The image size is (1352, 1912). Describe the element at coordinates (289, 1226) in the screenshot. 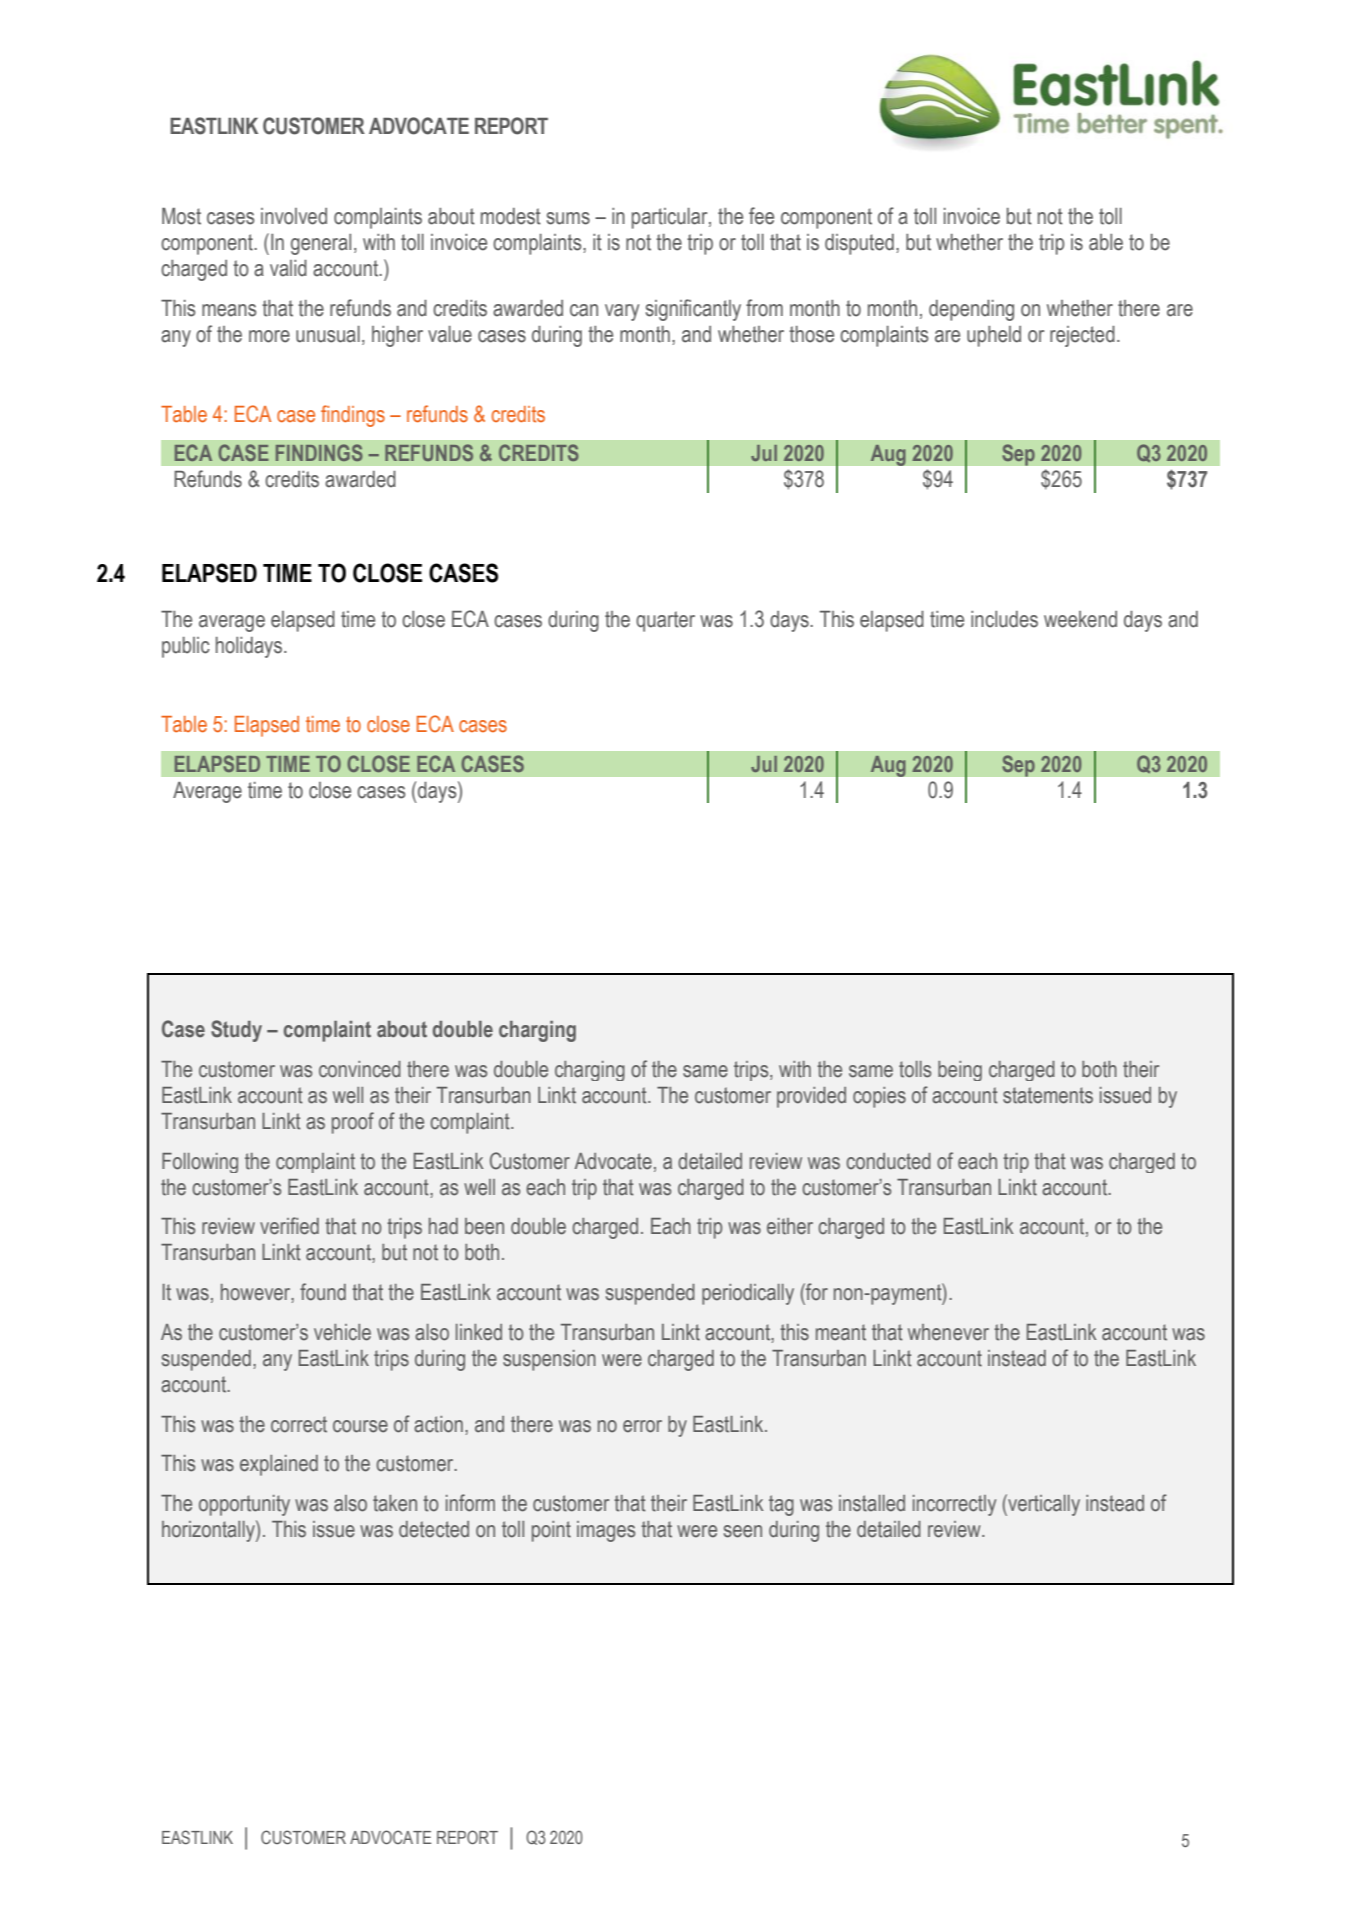

I see `verified` at that location.
